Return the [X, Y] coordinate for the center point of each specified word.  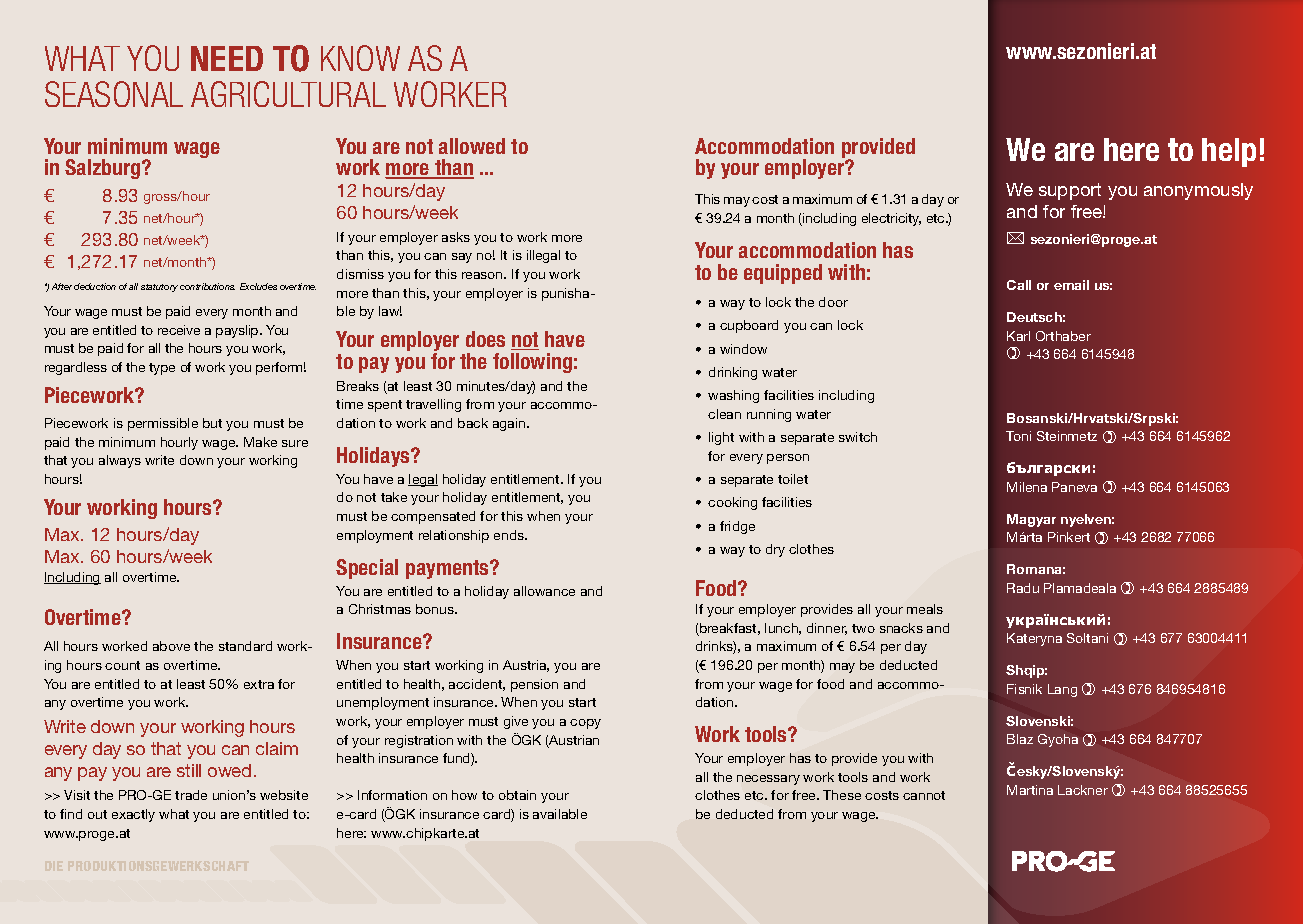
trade [191, 795]
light [721, 438]
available [560, 814]
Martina [1030, 790]
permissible [163, 424]
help [1229, 152]
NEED [227, 58]
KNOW [360, 58]
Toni [1018, 436]
